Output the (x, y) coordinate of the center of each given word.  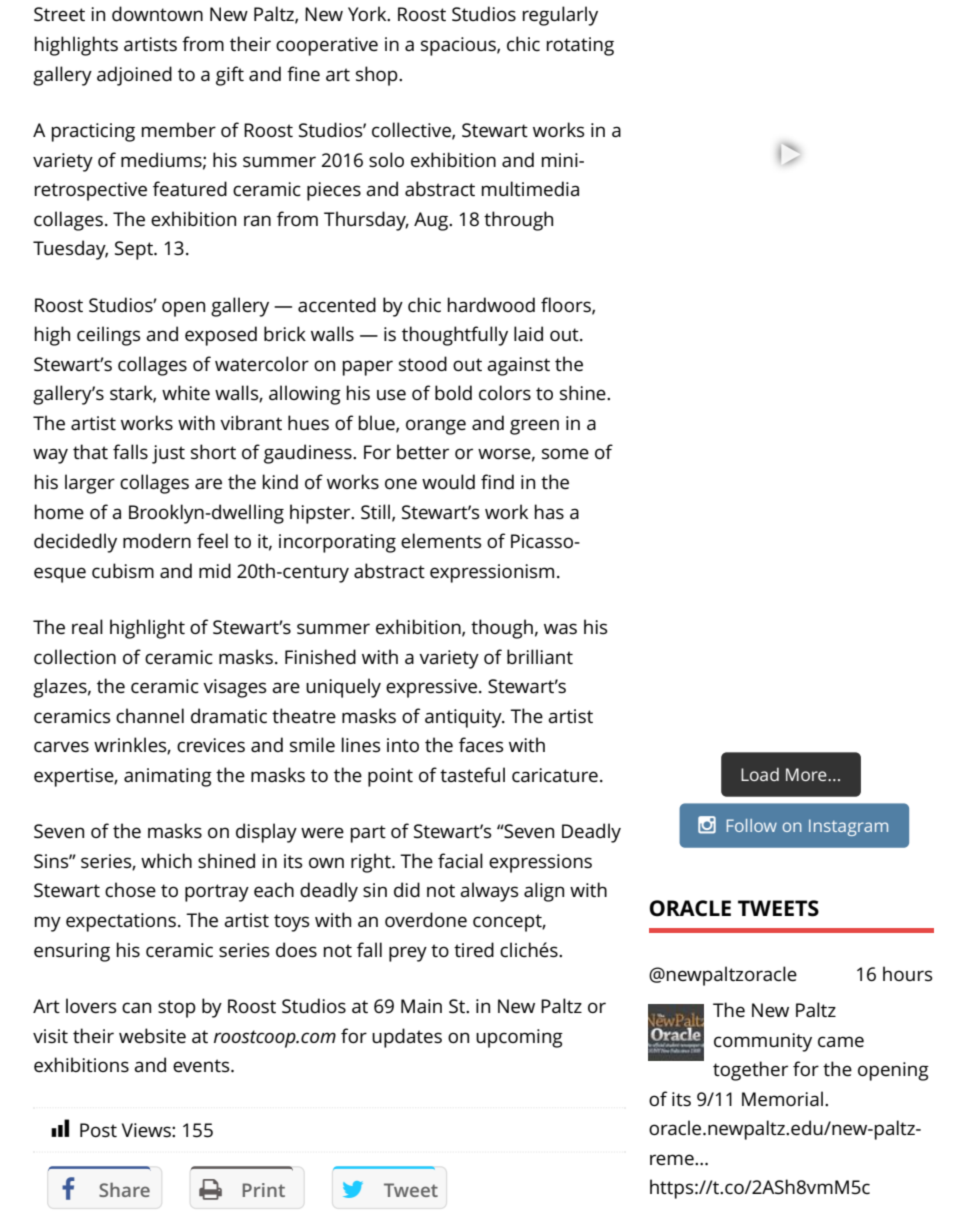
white (186, 392)
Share (124, 1189)
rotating (580, 46)
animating (168, 777)
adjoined (134, 76)
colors (505, 393)
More (807, 774)
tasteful (472, 775)
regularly (560, 16)
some (565, 454)
